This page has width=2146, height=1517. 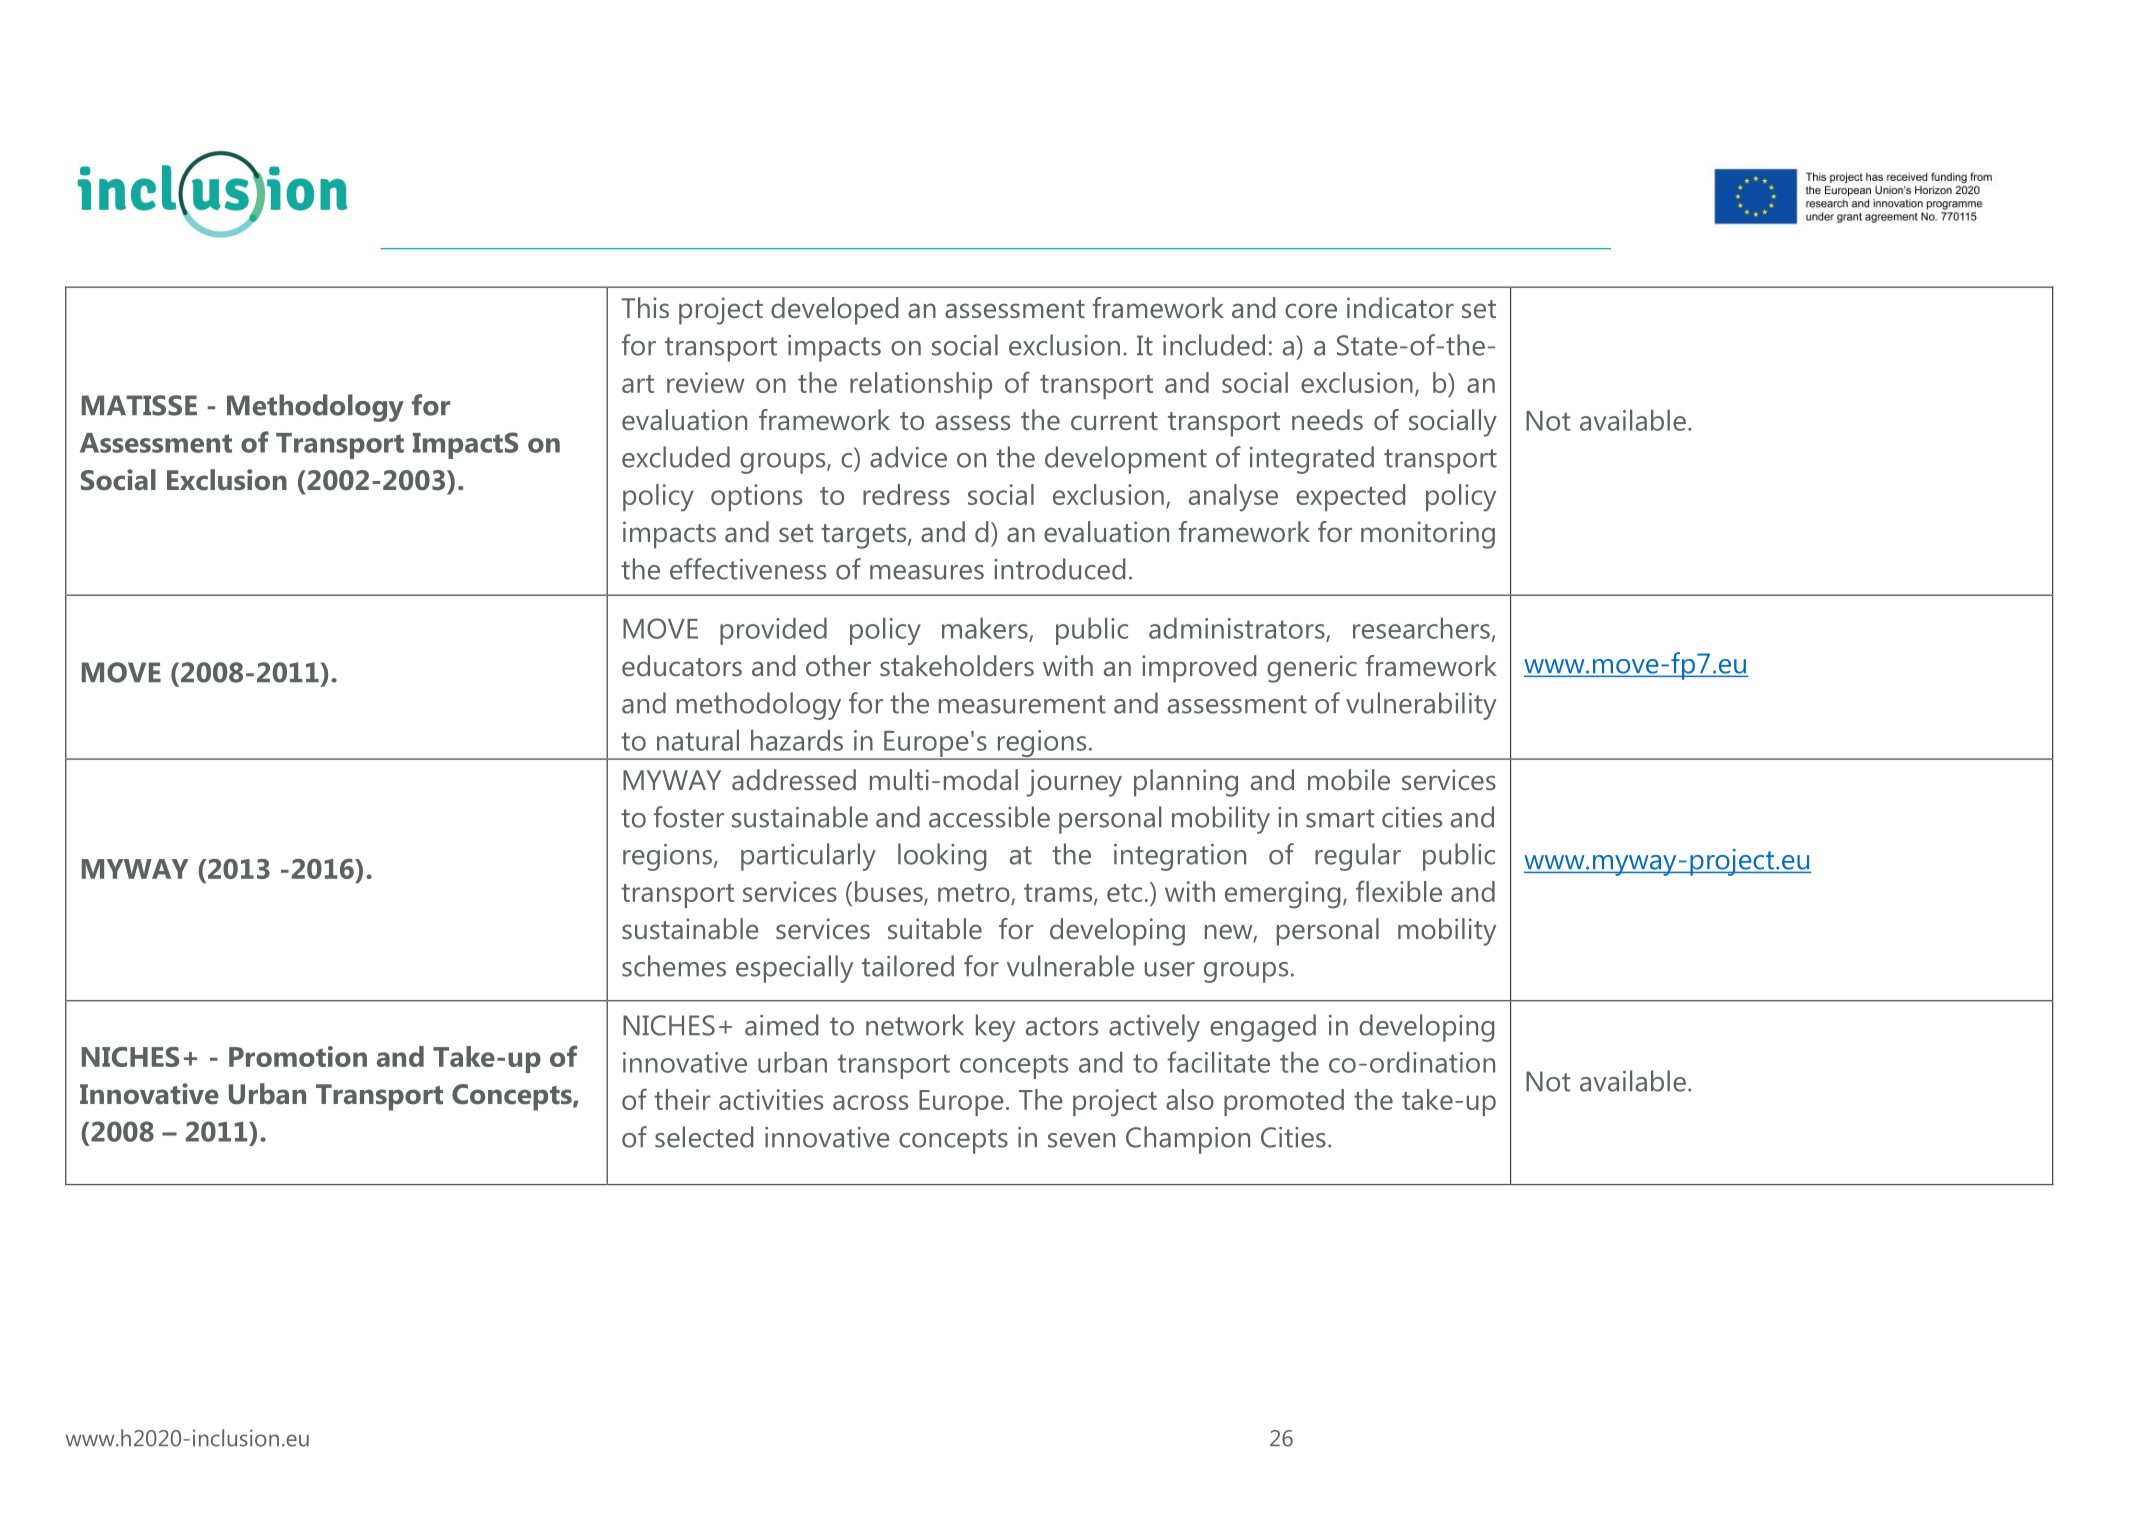 What do you see at coordinates (682, 666) in the page?
I see `educators` at bounding box center [682, 666].
